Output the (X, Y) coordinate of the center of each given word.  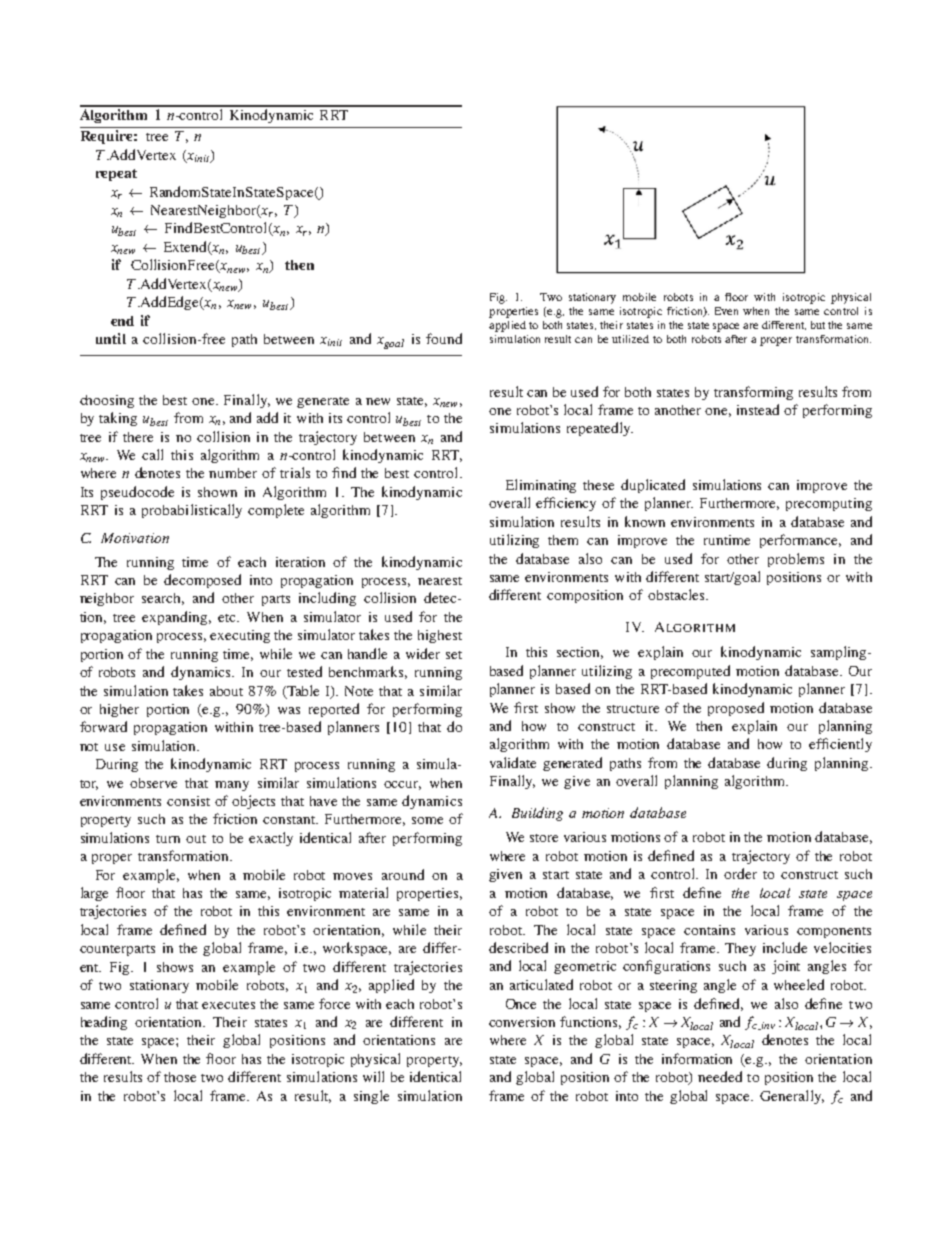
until (111, 338)
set (454, 655)
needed (720, 1076)
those (180, 1077)
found (444, 338)
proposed (736, 709)
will (373, 1076)
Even (726, 311)
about (226, 691)
